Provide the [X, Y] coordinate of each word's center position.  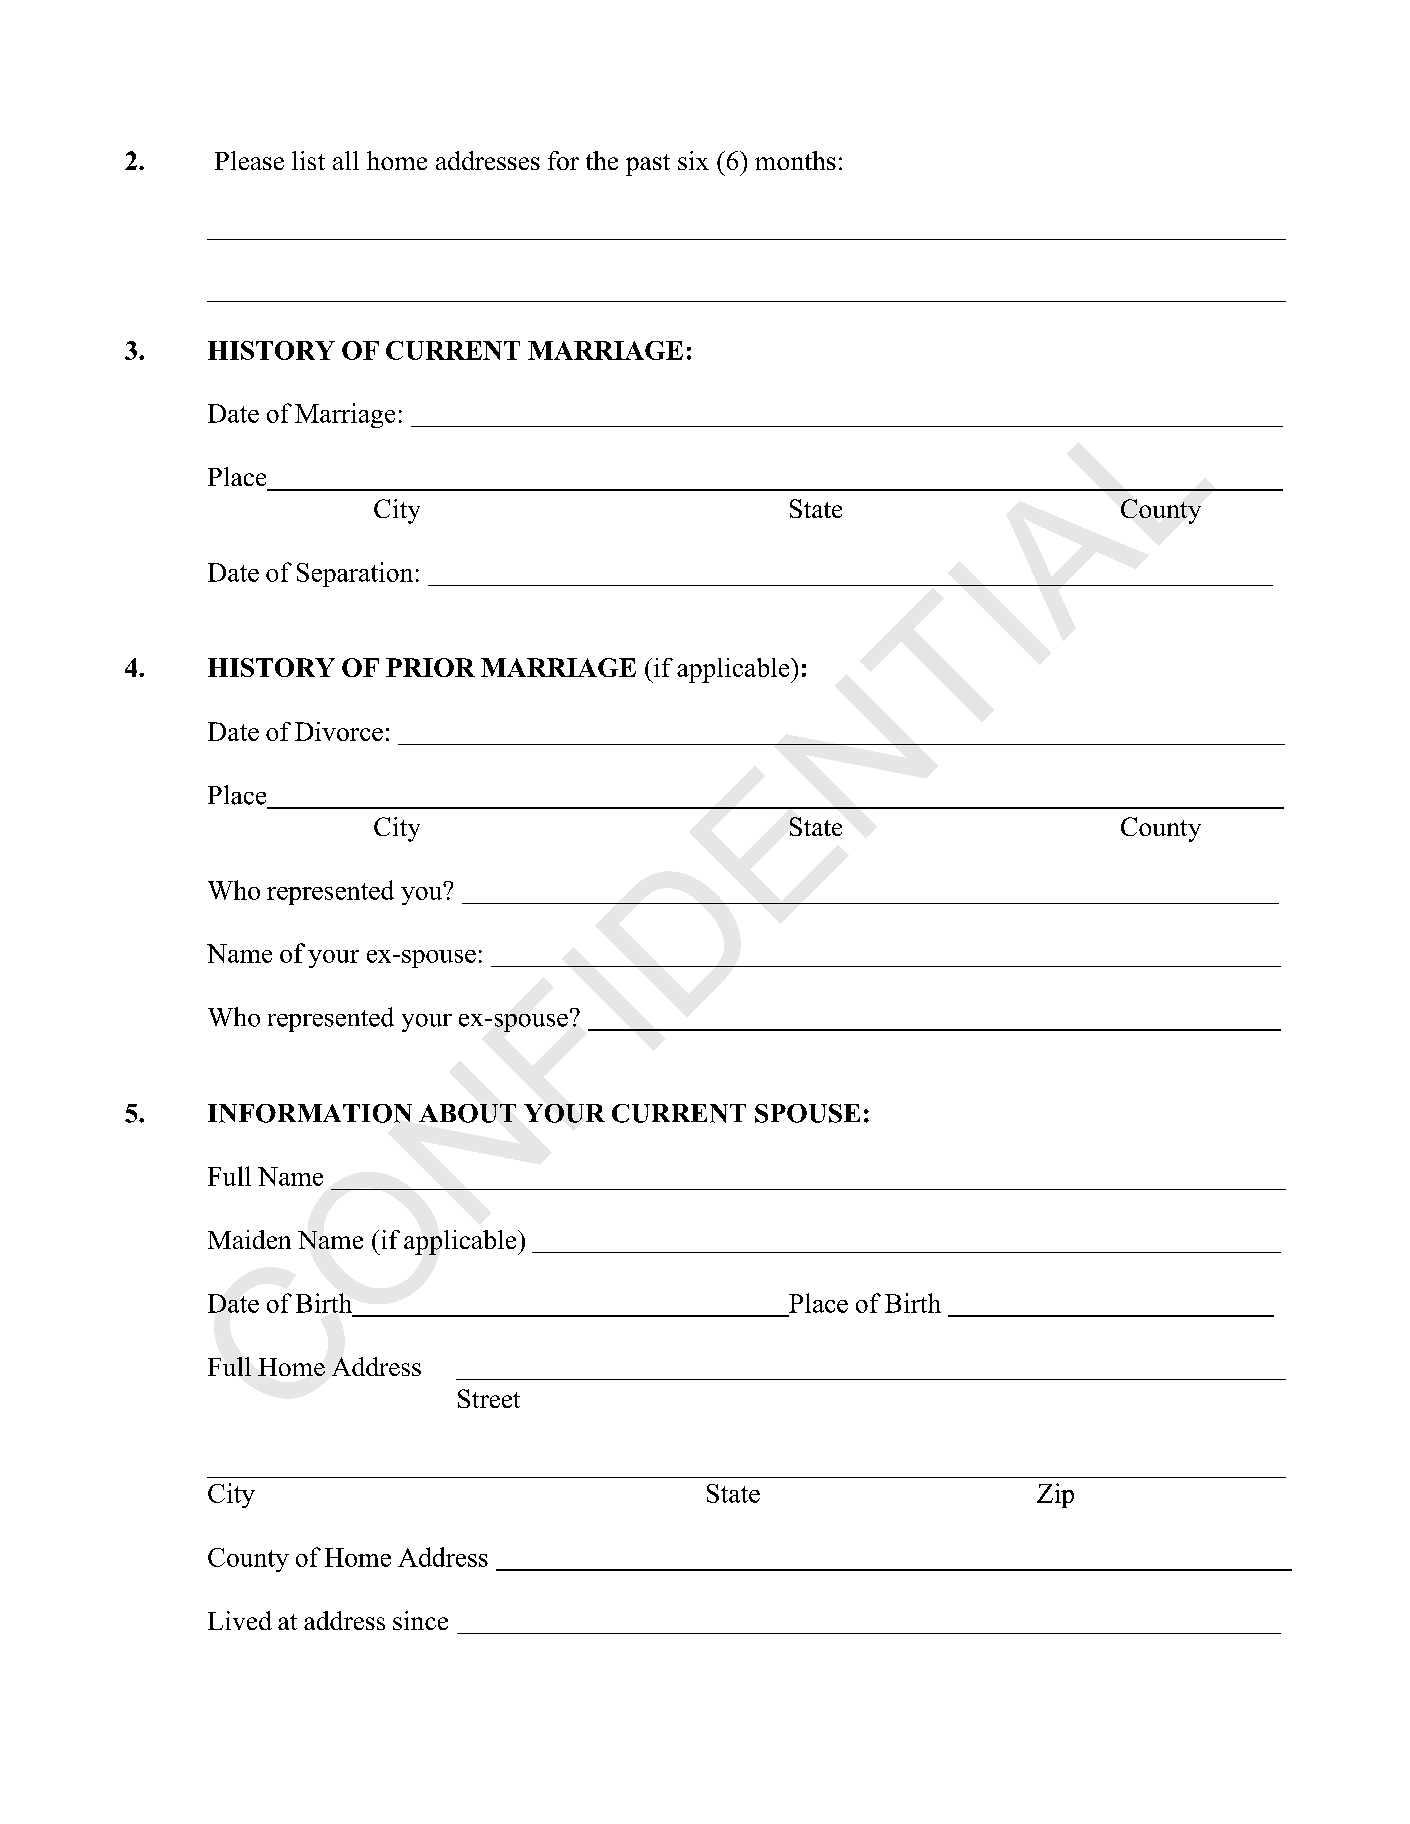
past [648, 165]
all [346, 160]
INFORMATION [310, 1113]
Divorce [339, 731]
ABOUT [467, 1113]
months [795, 160]
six [693, 160]
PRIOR [430, 667]
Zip [1055, 1495]
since [420, 1620]
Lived [240, 1620]
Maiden [249, 1239]
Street [489, 1398]
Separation [355, 574]
